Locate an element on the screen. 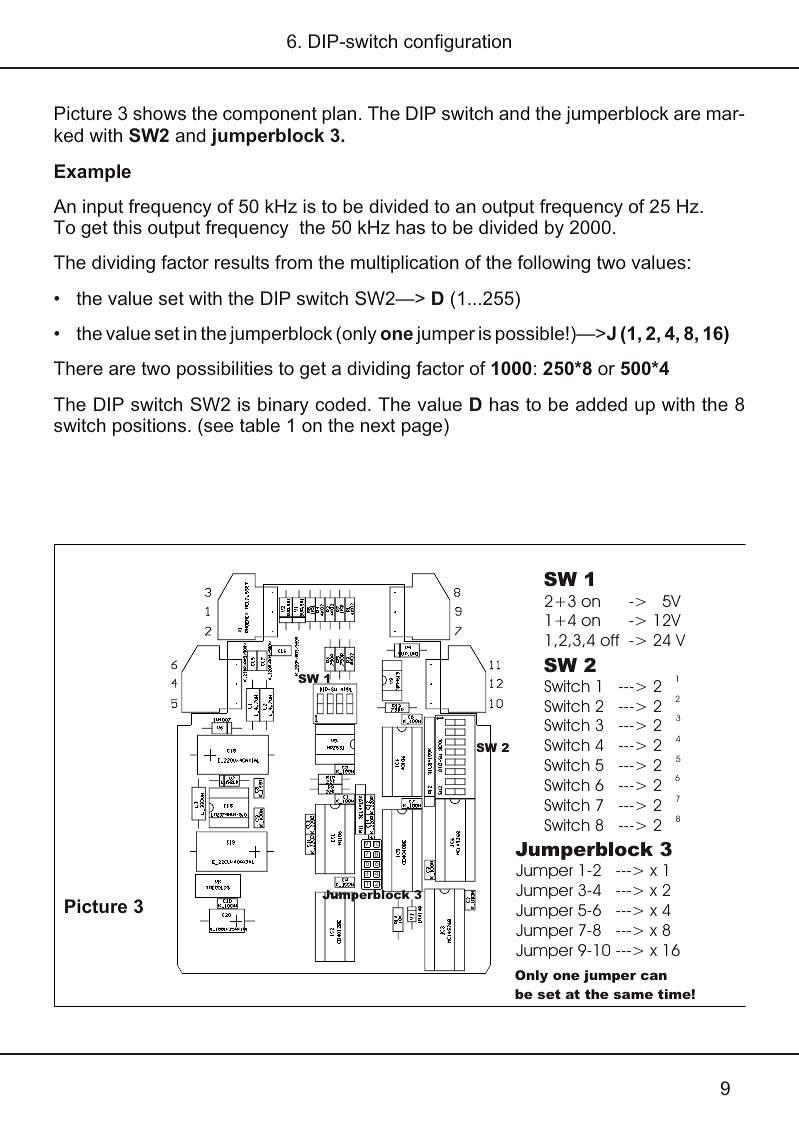  shows is located at coordinates (159, 113).
